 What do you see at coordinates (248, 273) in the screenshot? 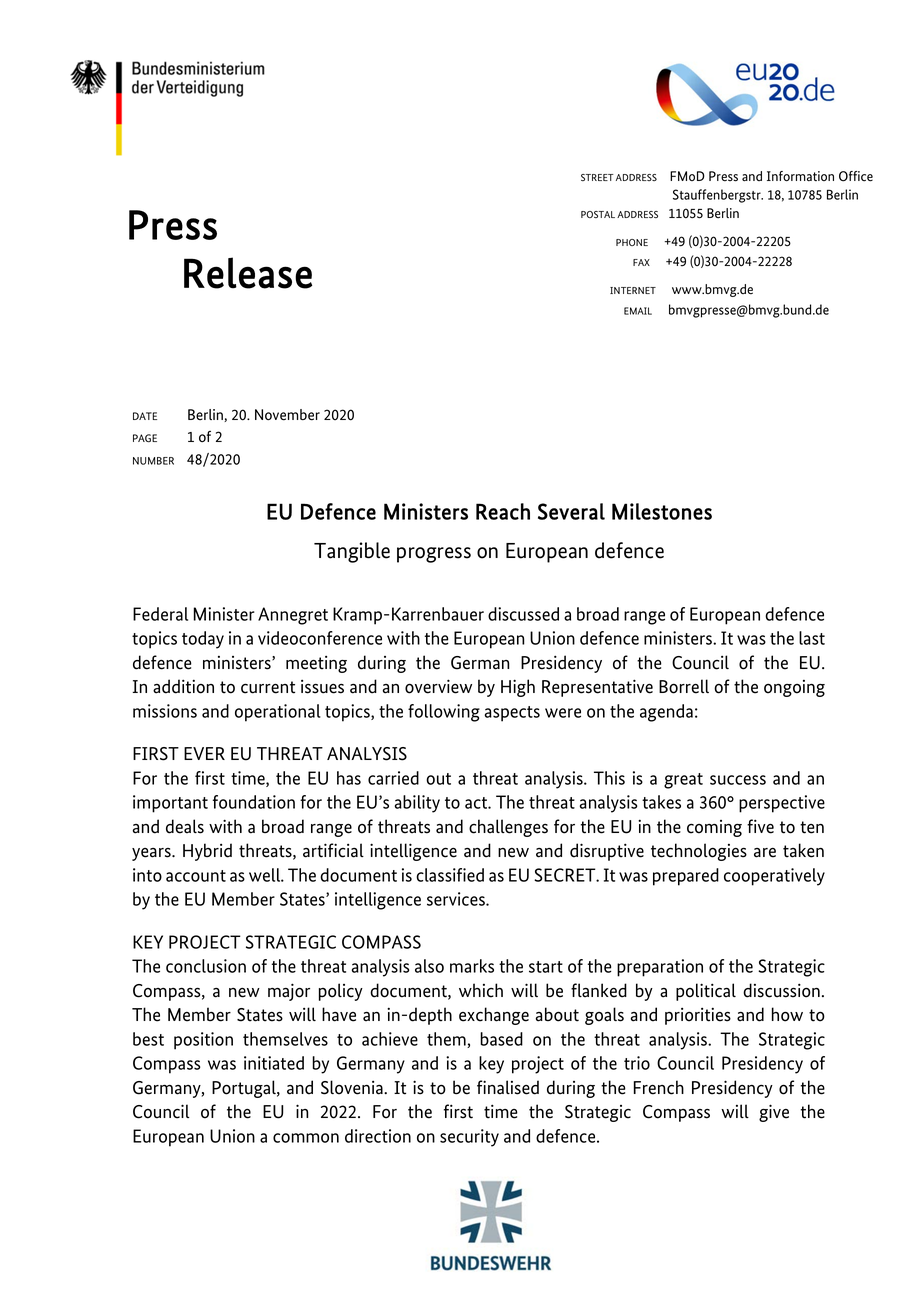
I see `Release` at bounding box center [248, 273].
